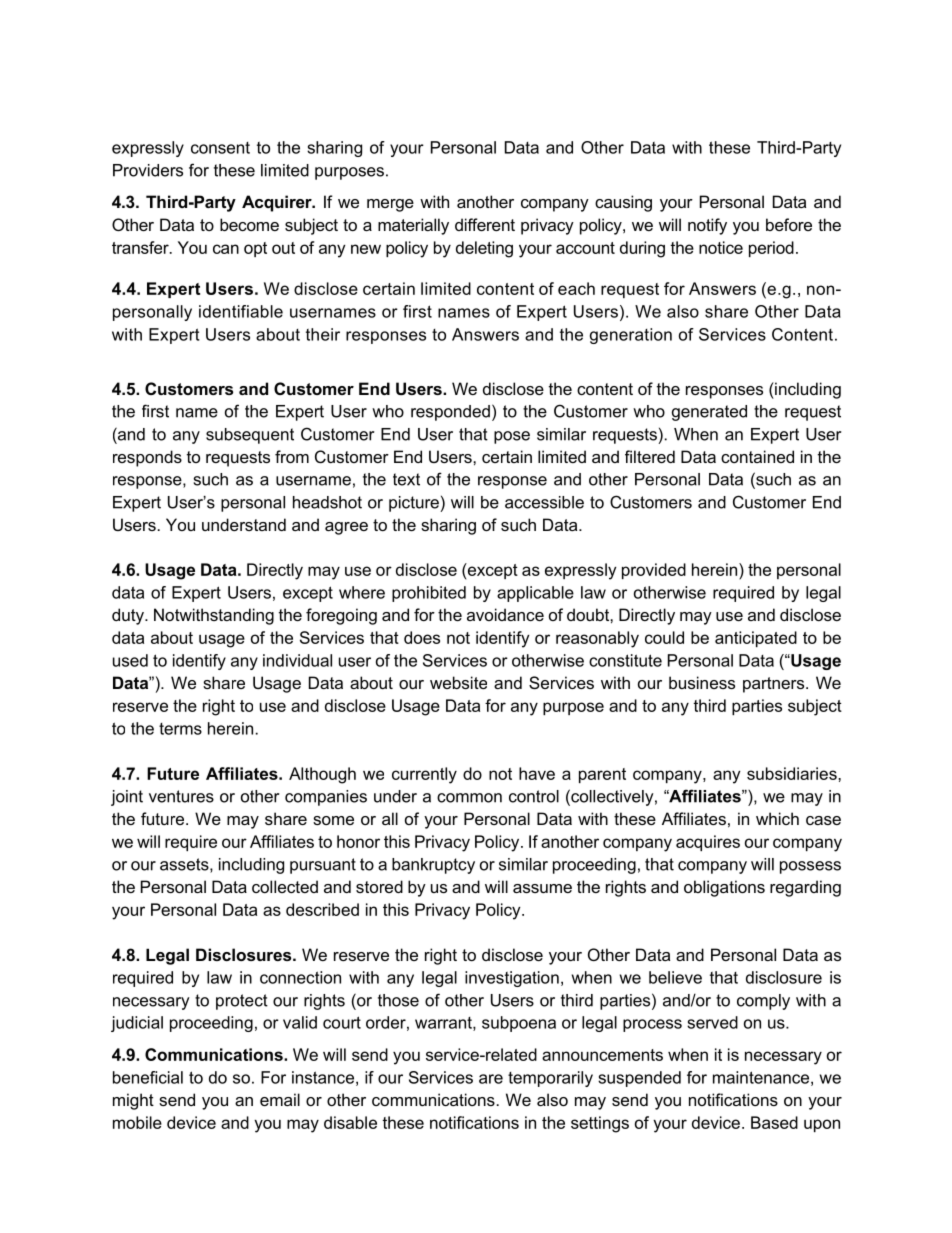 The width and height of the page is (952, 1233). I want to click on avoidance, so click(505, 614).
